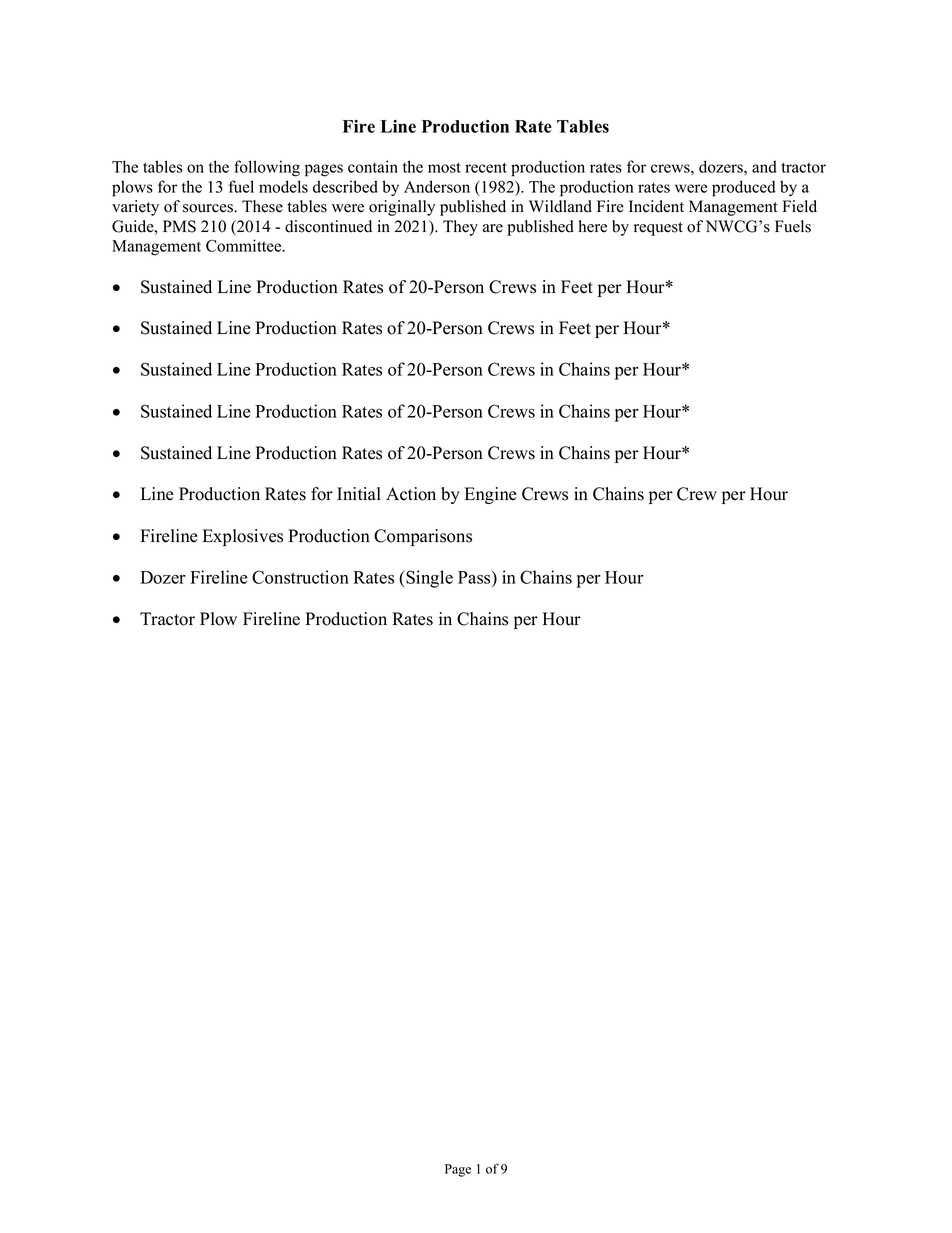 The image size is (952, 1233). What do you see at coordinates (437, 186) in the screenshot?
I see `Anderson` at bounding box center [437, 186].
